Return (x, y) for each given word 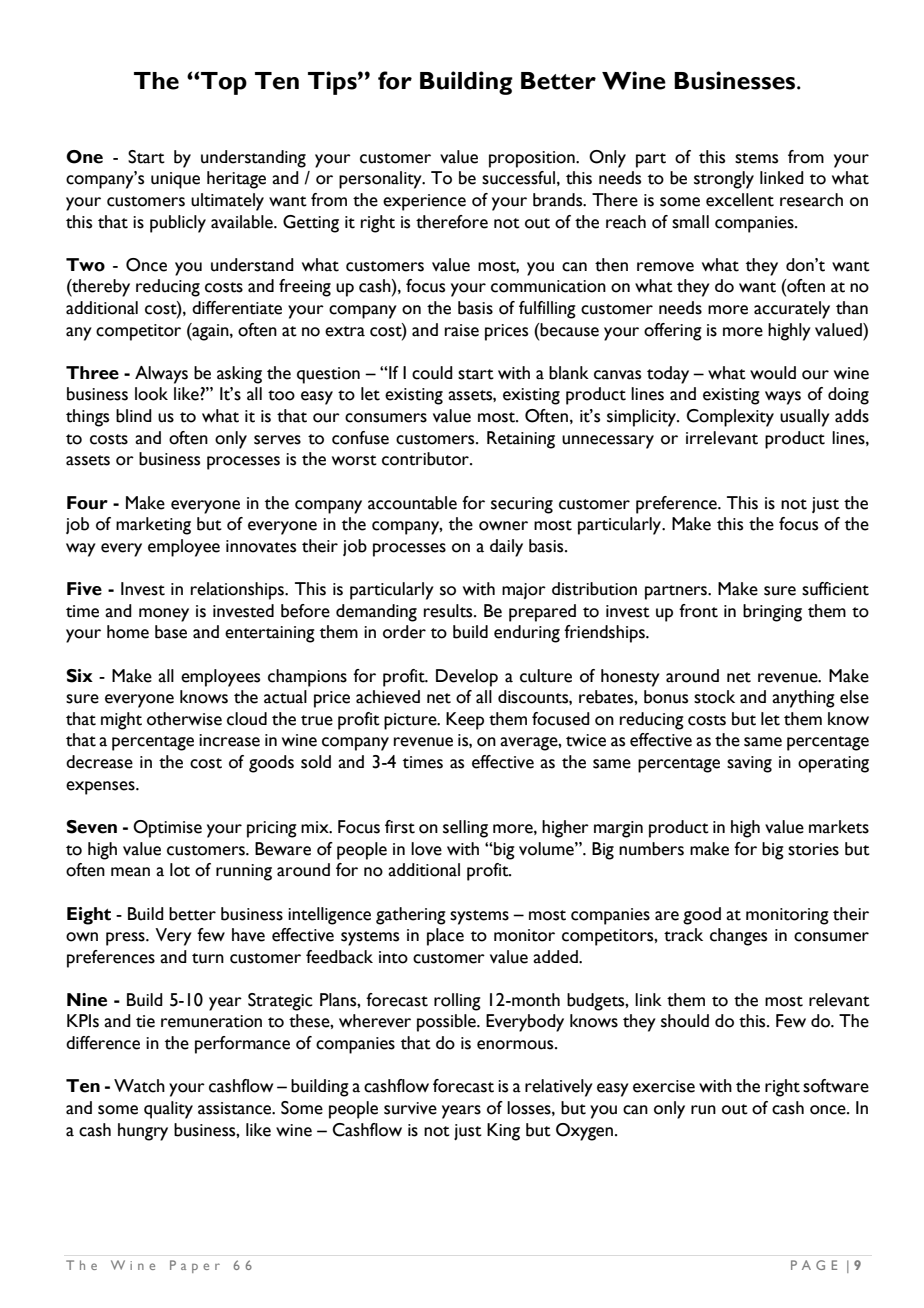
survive (410, 1108)
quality (168, 1110)
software (836, 1086)
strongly (724, 180)
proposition (533, 159)
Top (223, 83)
